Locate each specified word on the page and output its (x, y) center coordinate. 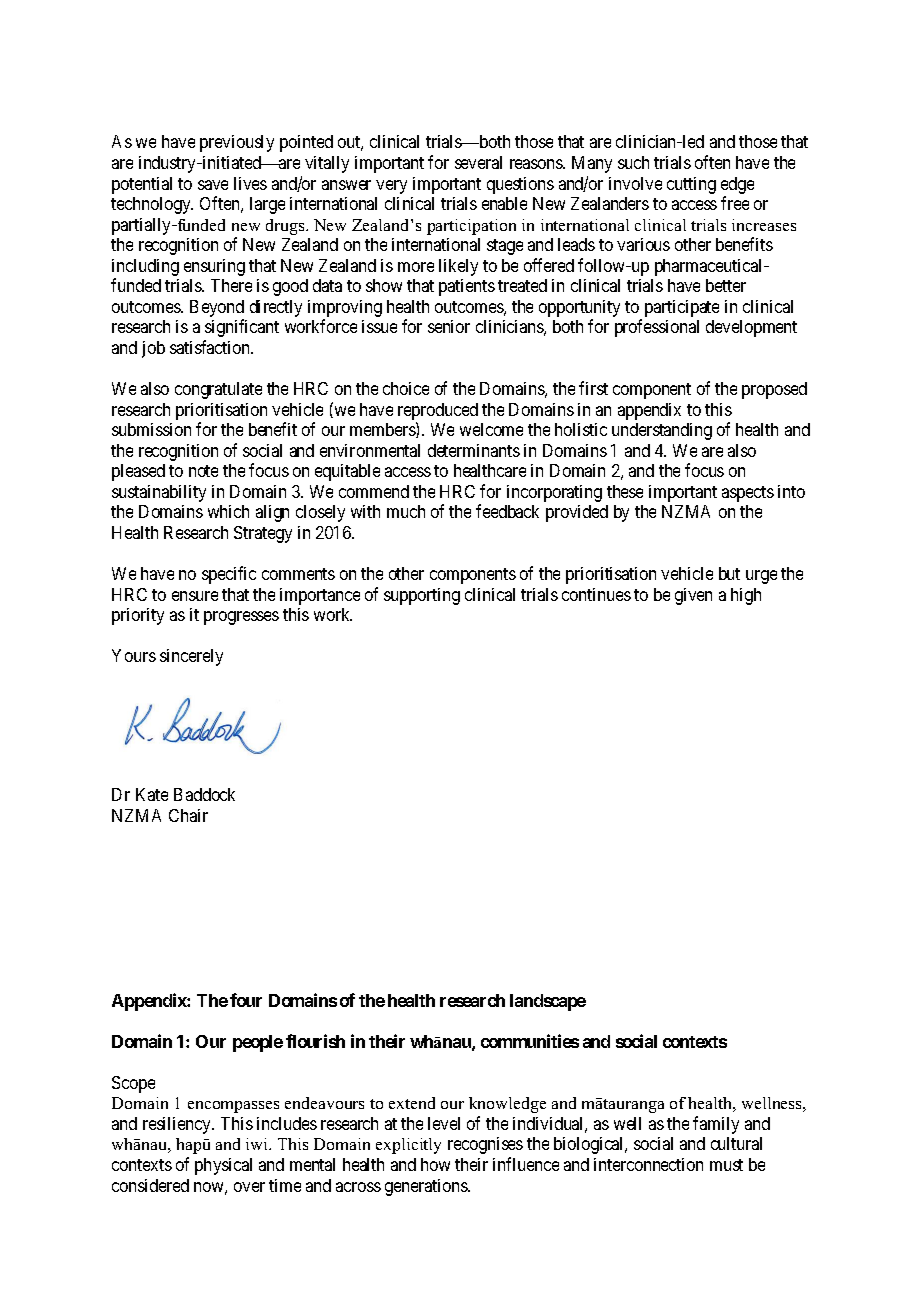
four (246, 1000)
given (693, 596)
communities (530, 1041)
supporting (422, 596)
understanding (662, 431)
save (213, 185)
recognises (485, 1145)
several (478, 162)
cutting (691, 185)
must (726, 1165)
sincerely (191, 657)
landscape (548, 1002)
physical (223, 1166)
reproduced (438, 411)
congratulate (218, 390)
